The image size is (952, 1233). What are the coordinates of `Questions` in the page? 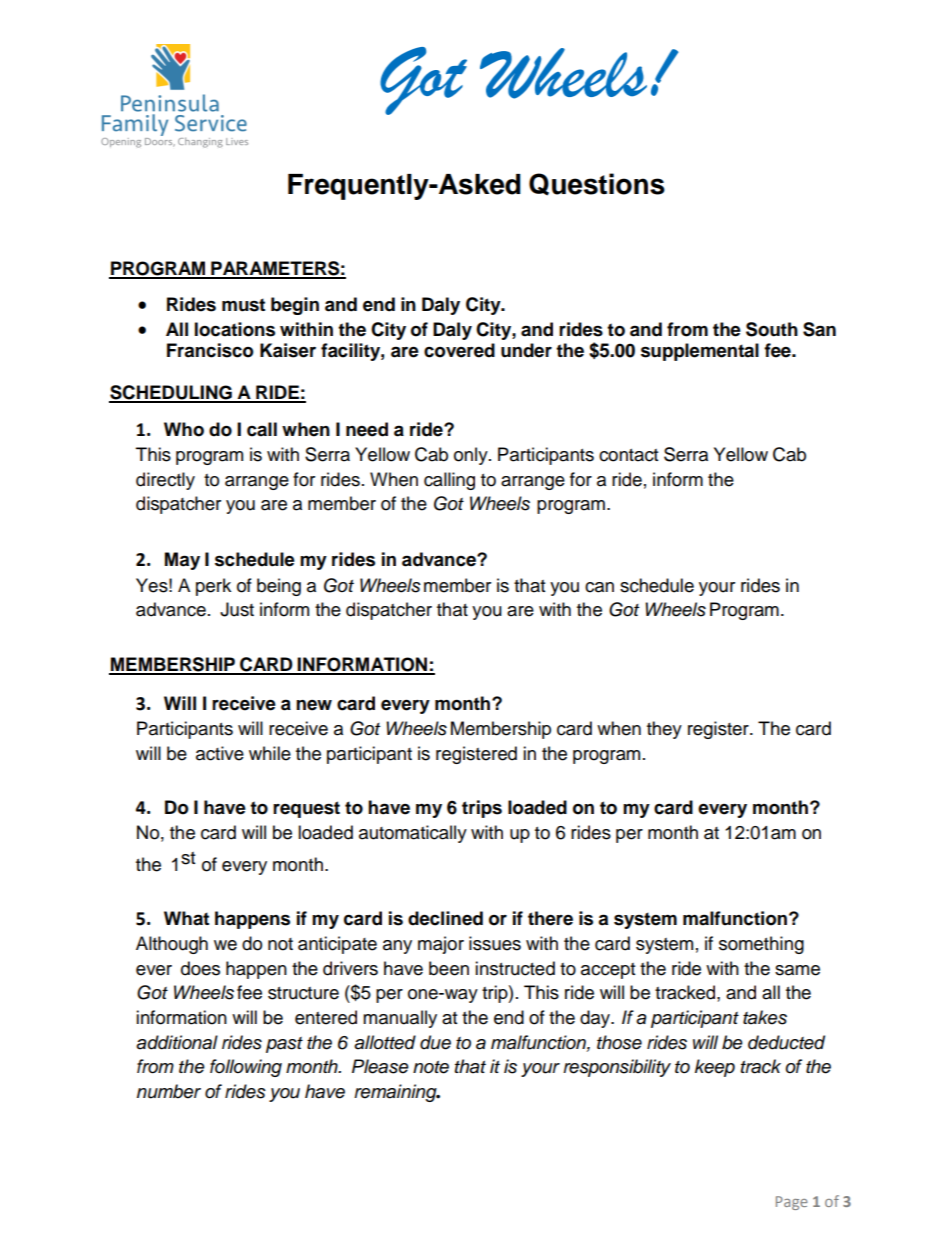 It's located at (597, 184).
